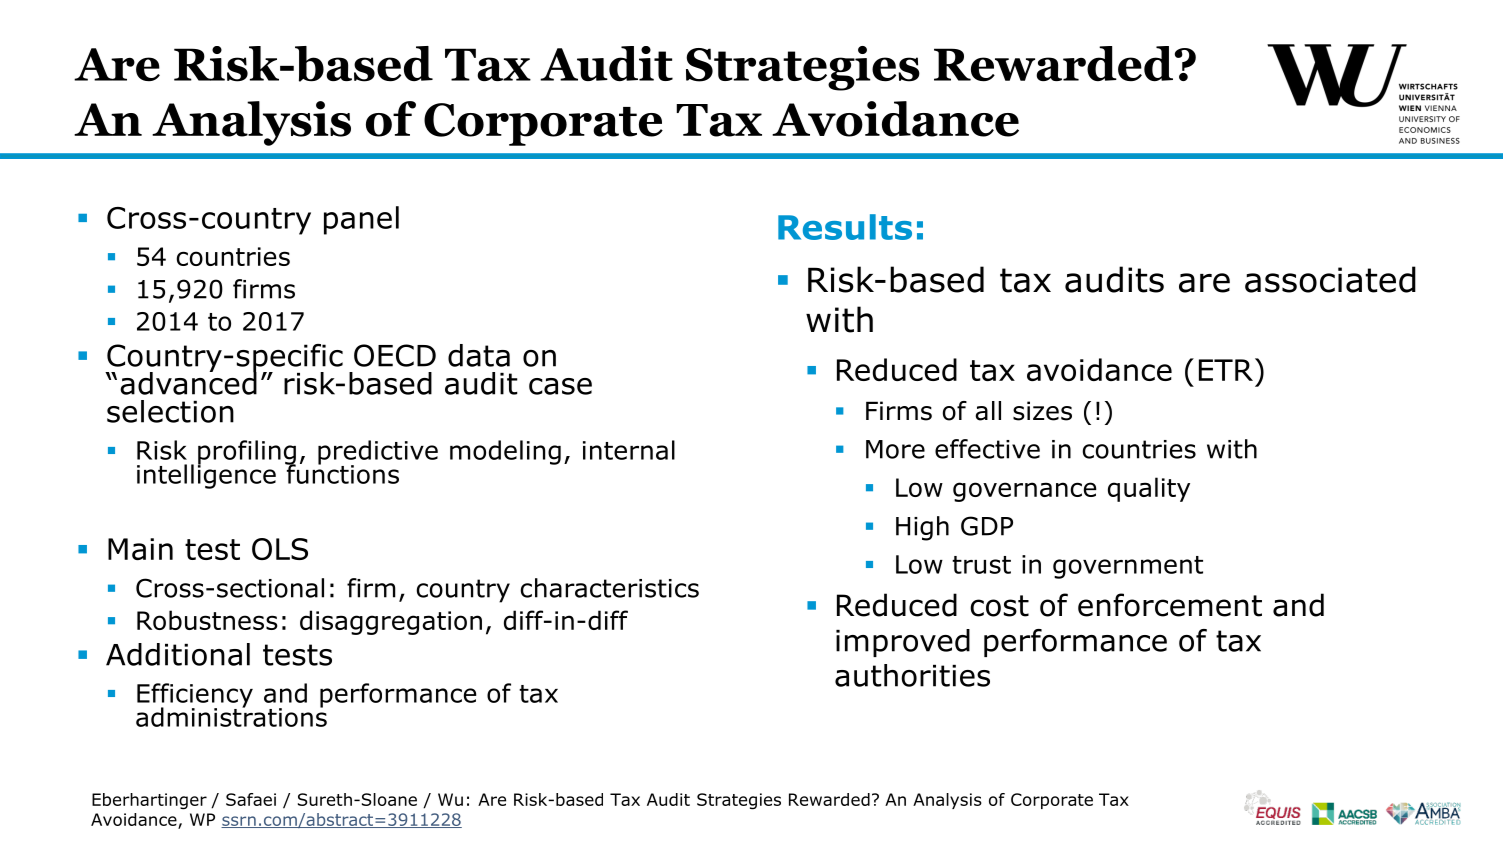 This image has width=1503, height=845. Describe the element at coordinates (845, 227) in the image. I see `Results` at that location.
